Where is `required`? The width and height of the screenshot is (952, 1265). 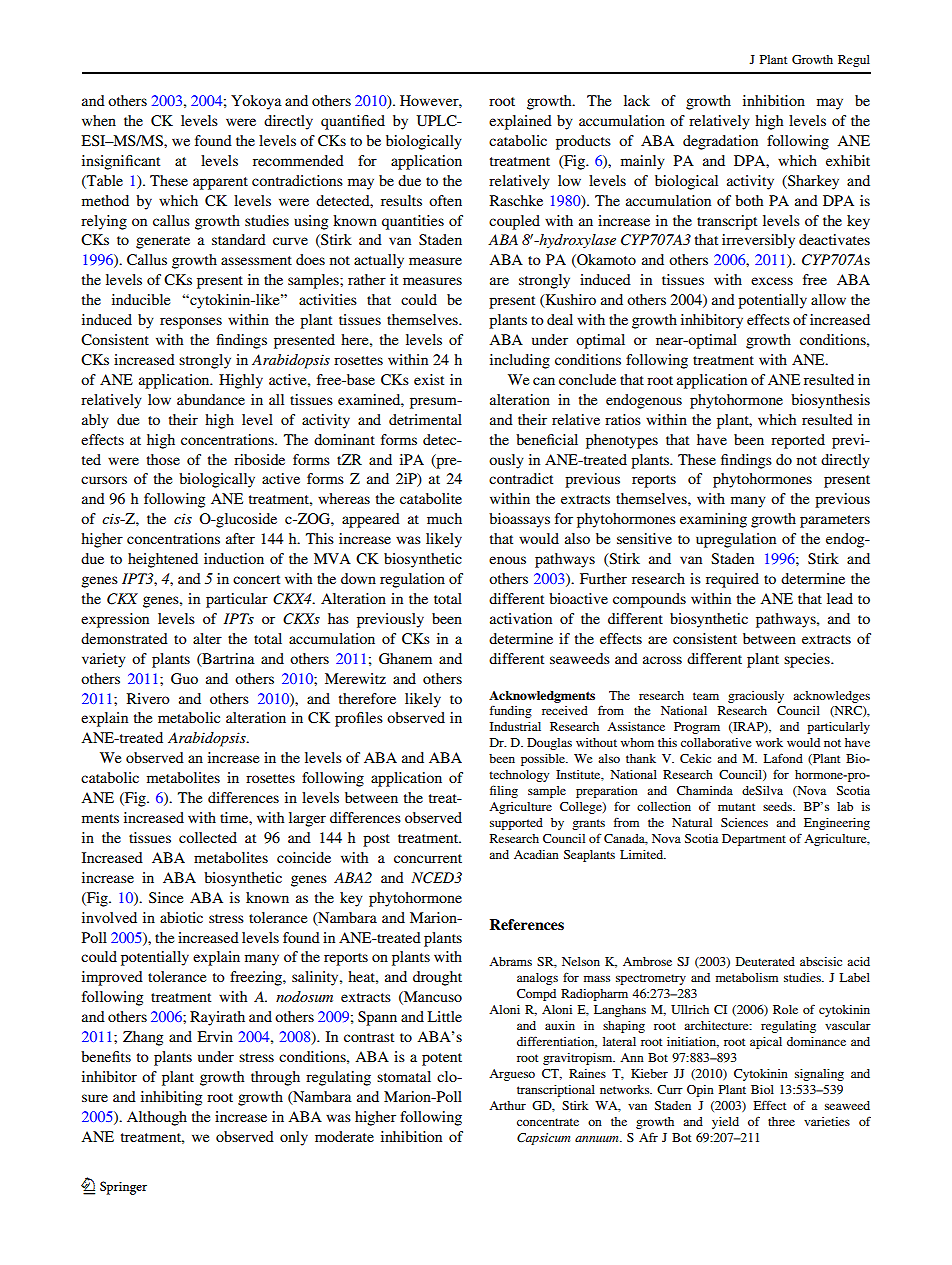 required is located at coordinates (732, 580).
